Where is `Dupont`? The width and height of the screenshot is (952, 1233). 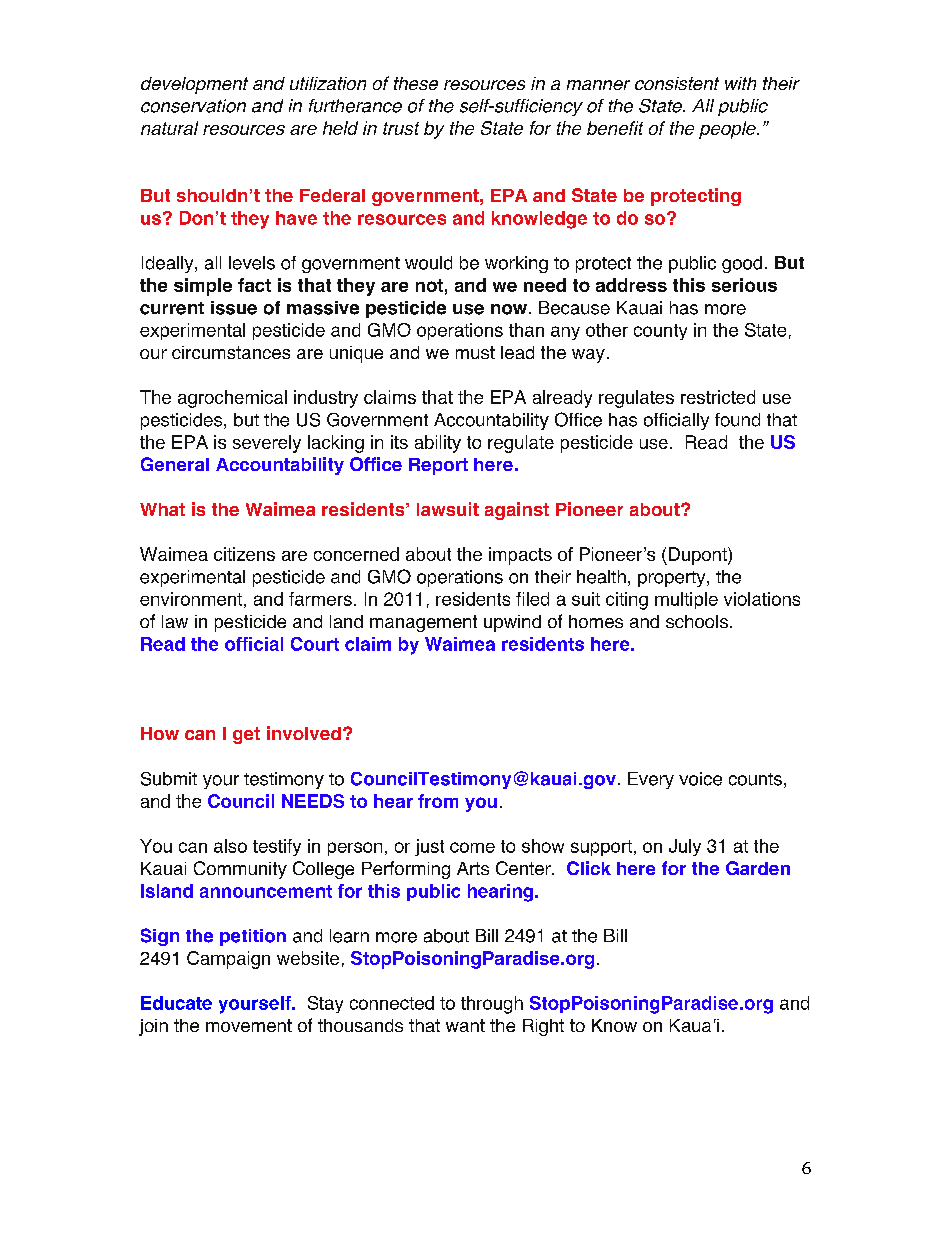
Dupont is located at coordinates (697, 556).
